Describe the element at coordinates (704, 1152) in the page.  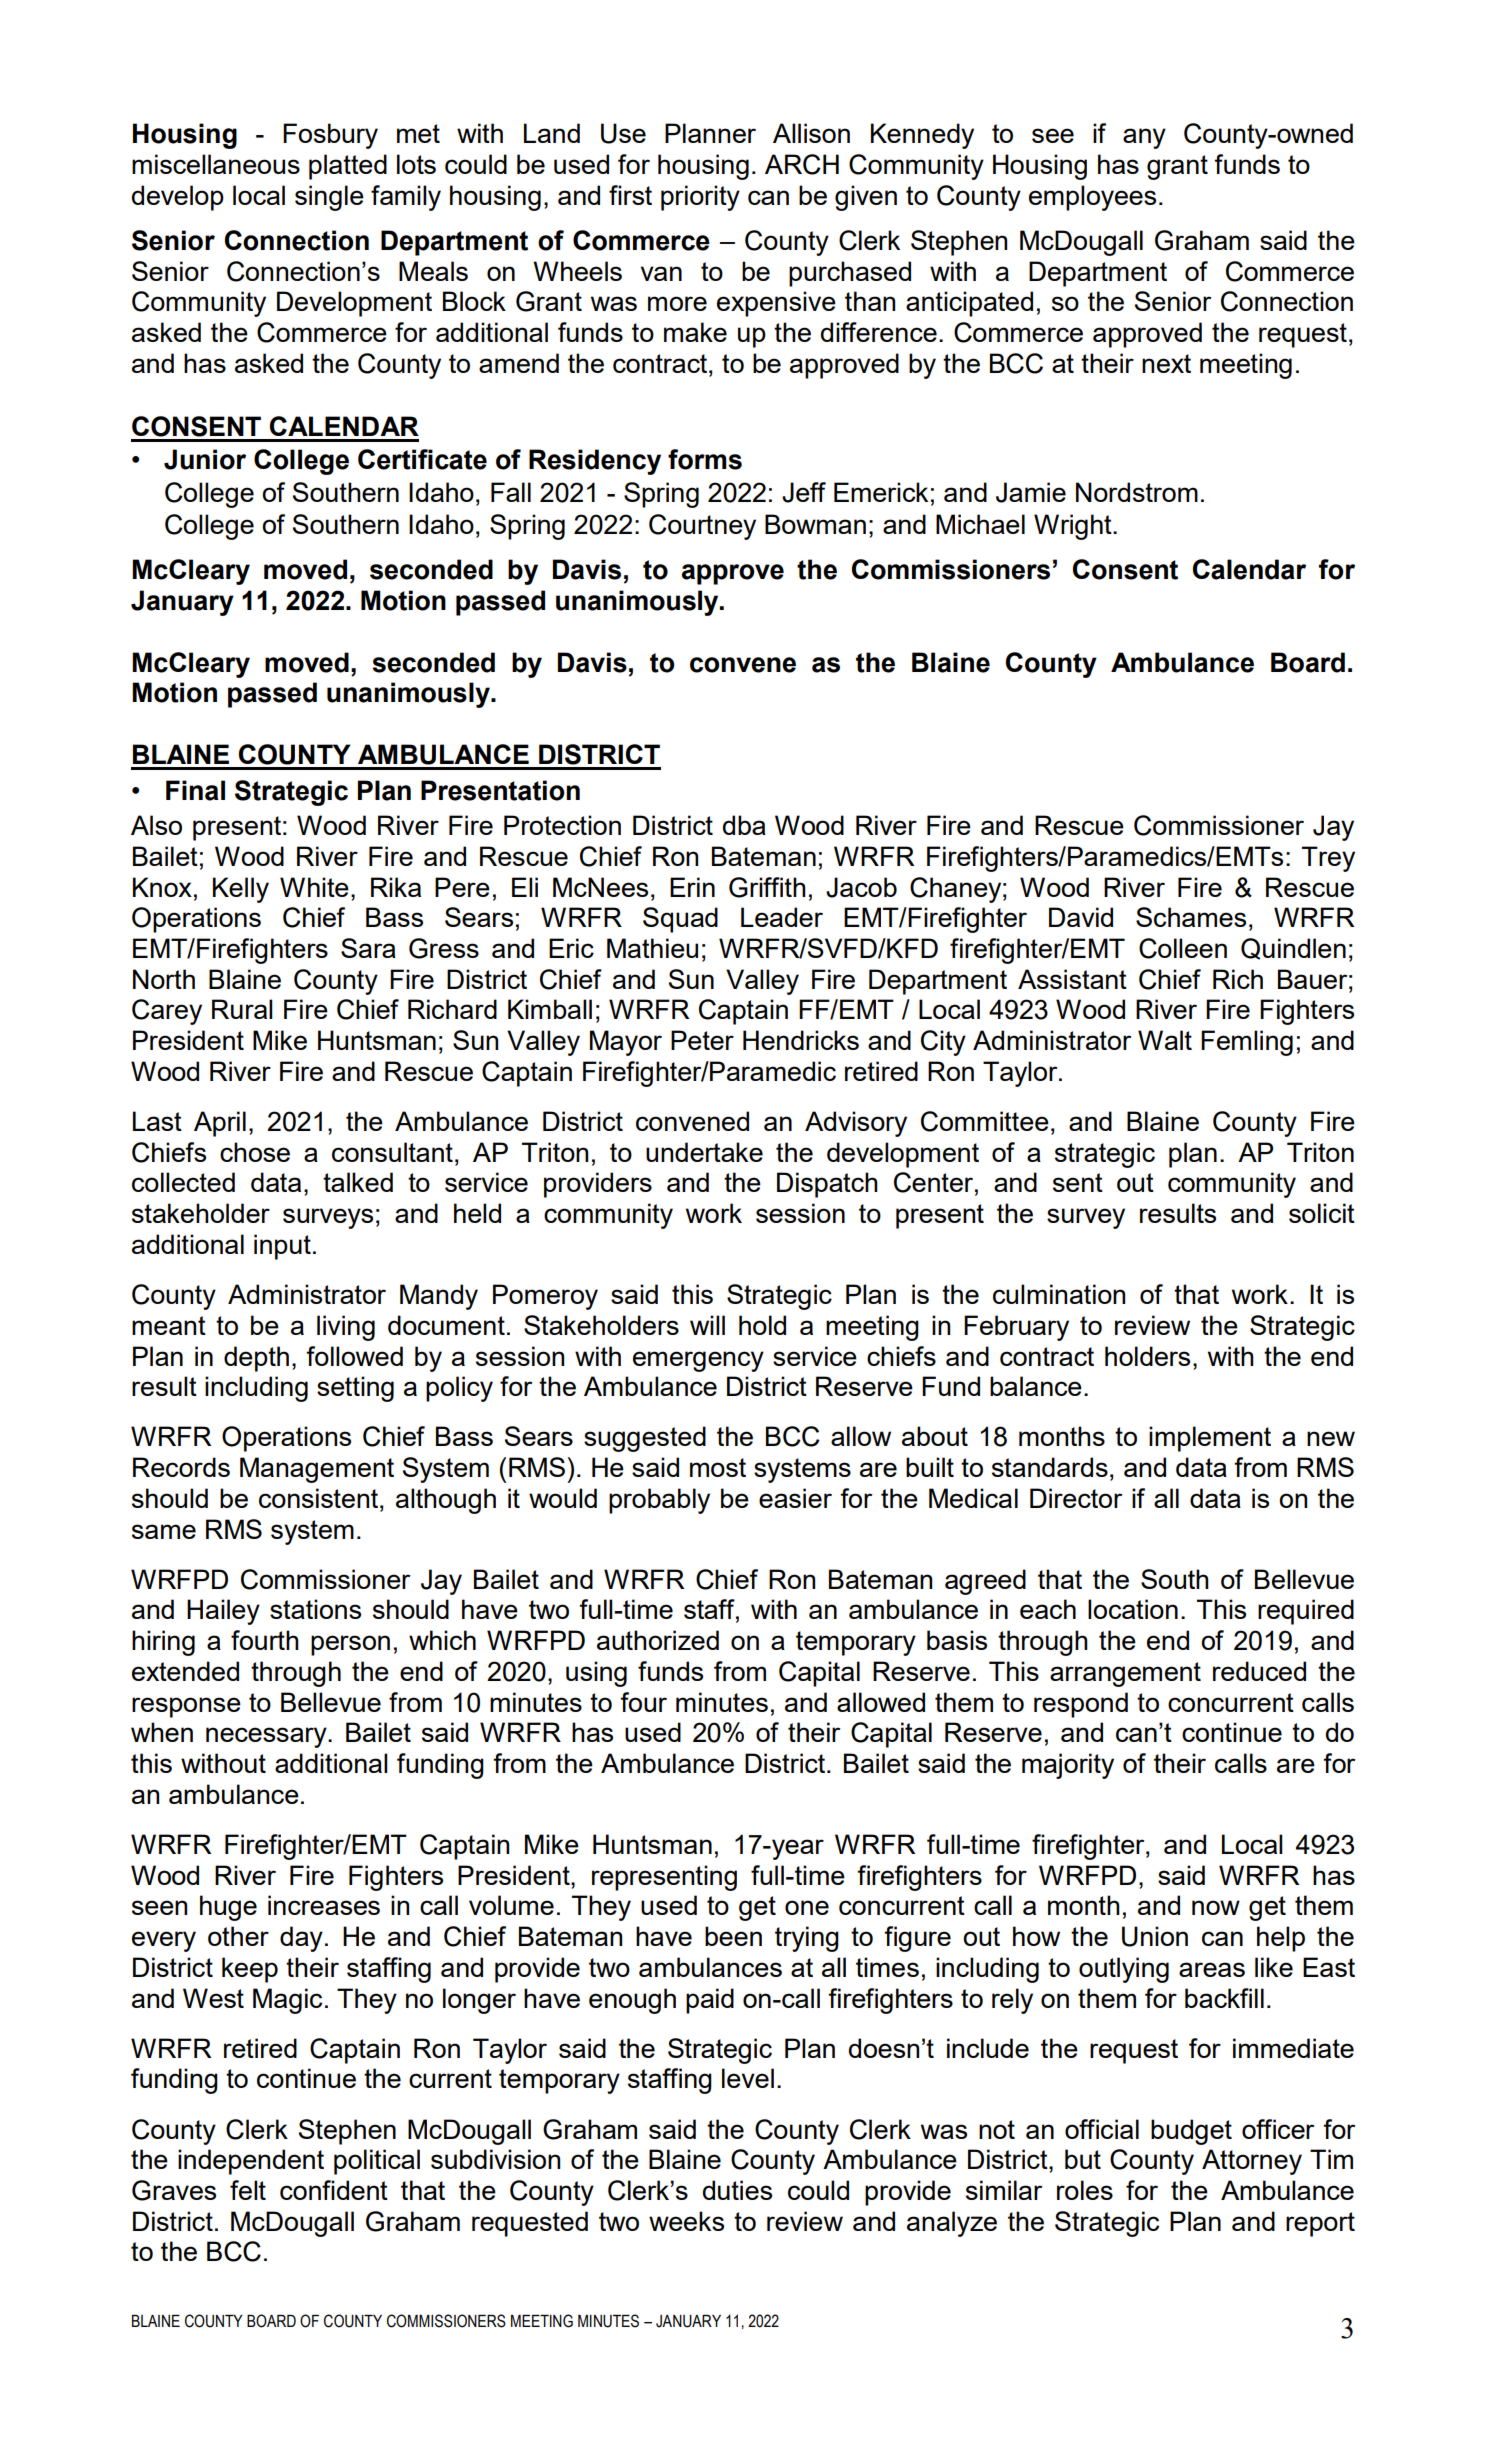
I see `undertake` at that location.
